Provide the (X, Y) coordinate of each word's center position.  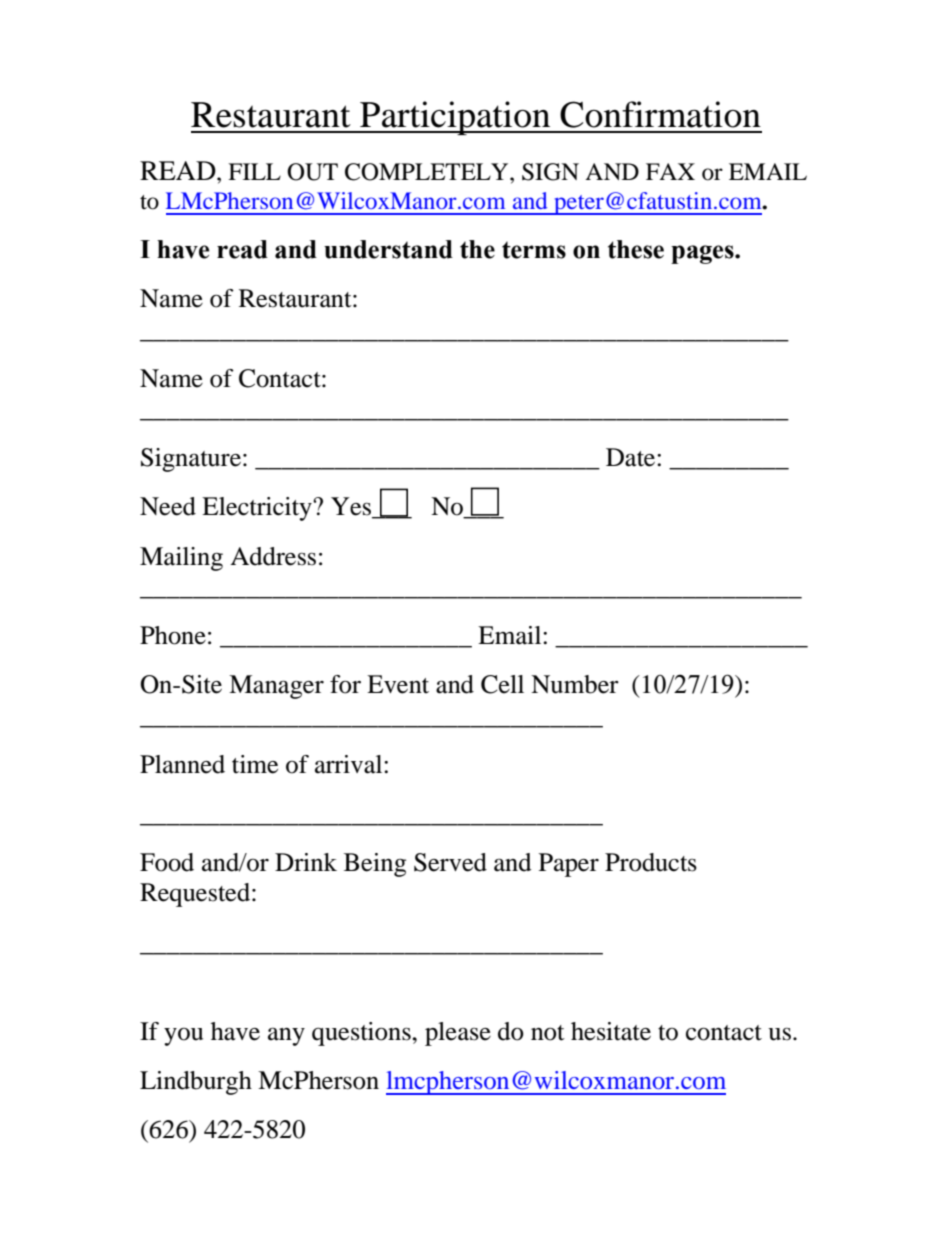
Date (632, 457)
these (636, 249)
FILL (254, 171)
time (255, 764)
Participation (455, 118)
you (183, 1037)
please (458, 1034)
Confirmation (660, 114)
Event (398, 684)
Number (575, 684)
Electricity (258, 509)
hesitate (611, 1031)
